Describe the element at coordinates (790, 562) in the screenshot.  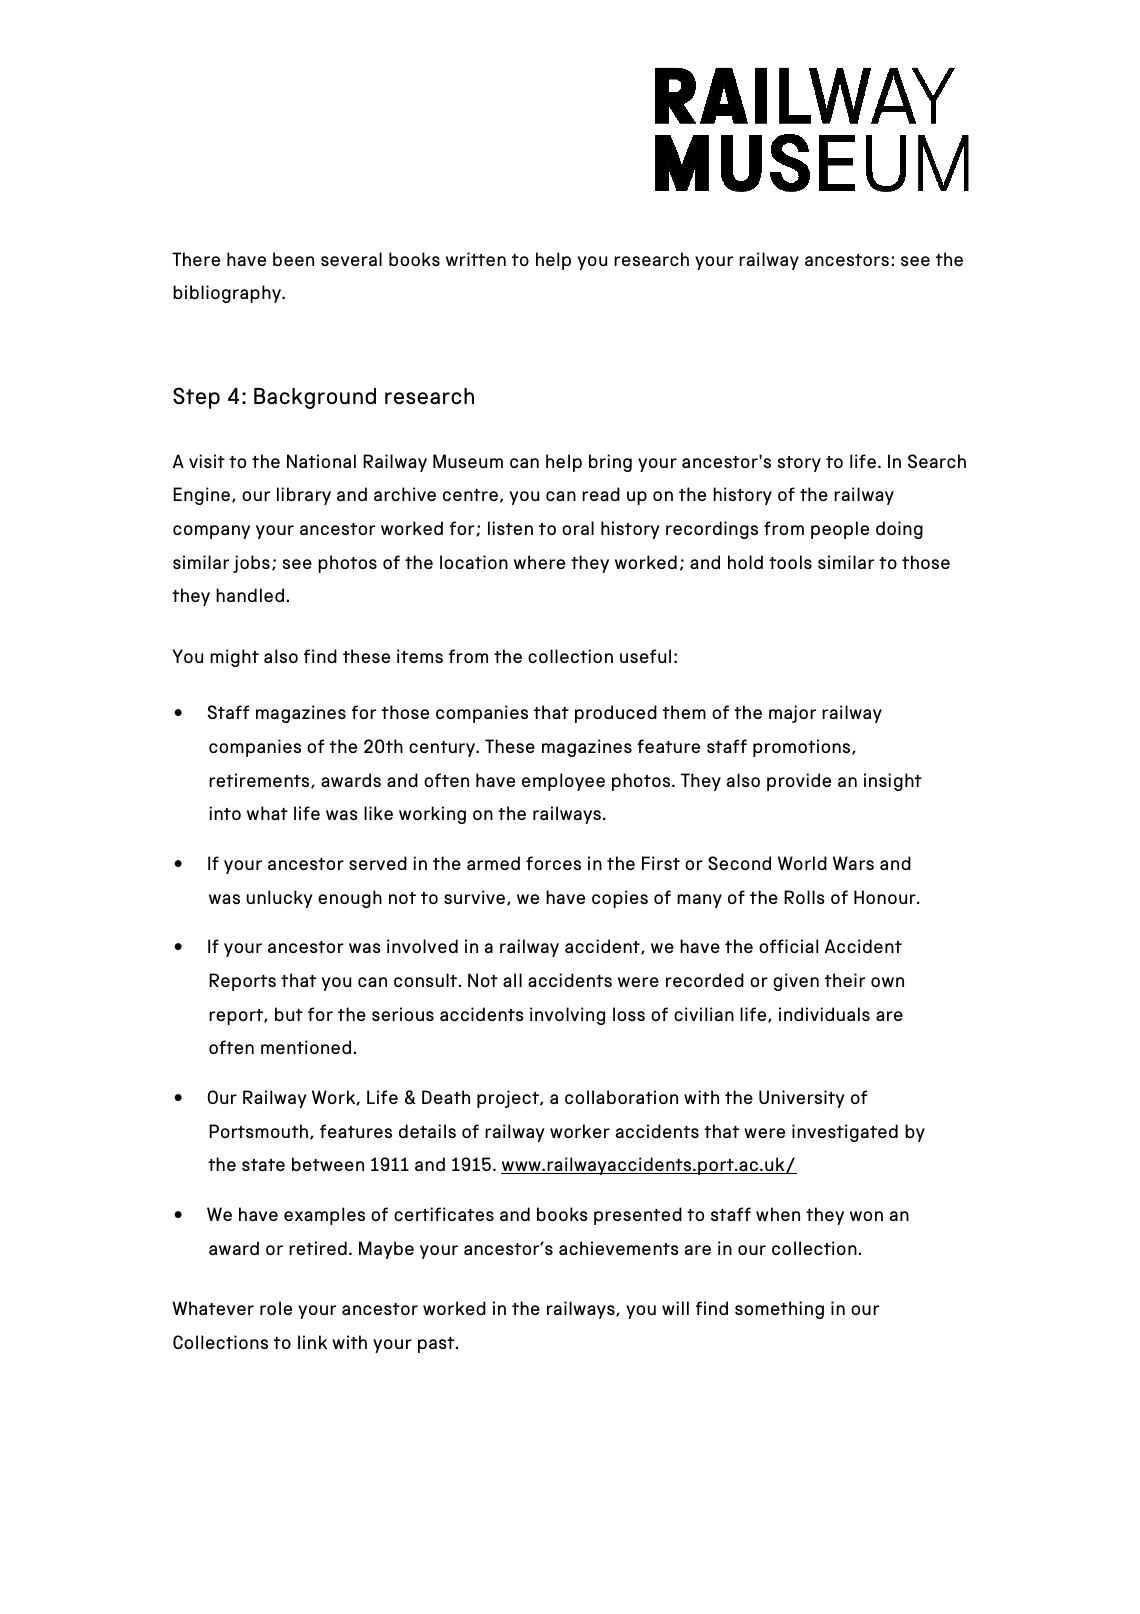
I see `tools` at that location.
